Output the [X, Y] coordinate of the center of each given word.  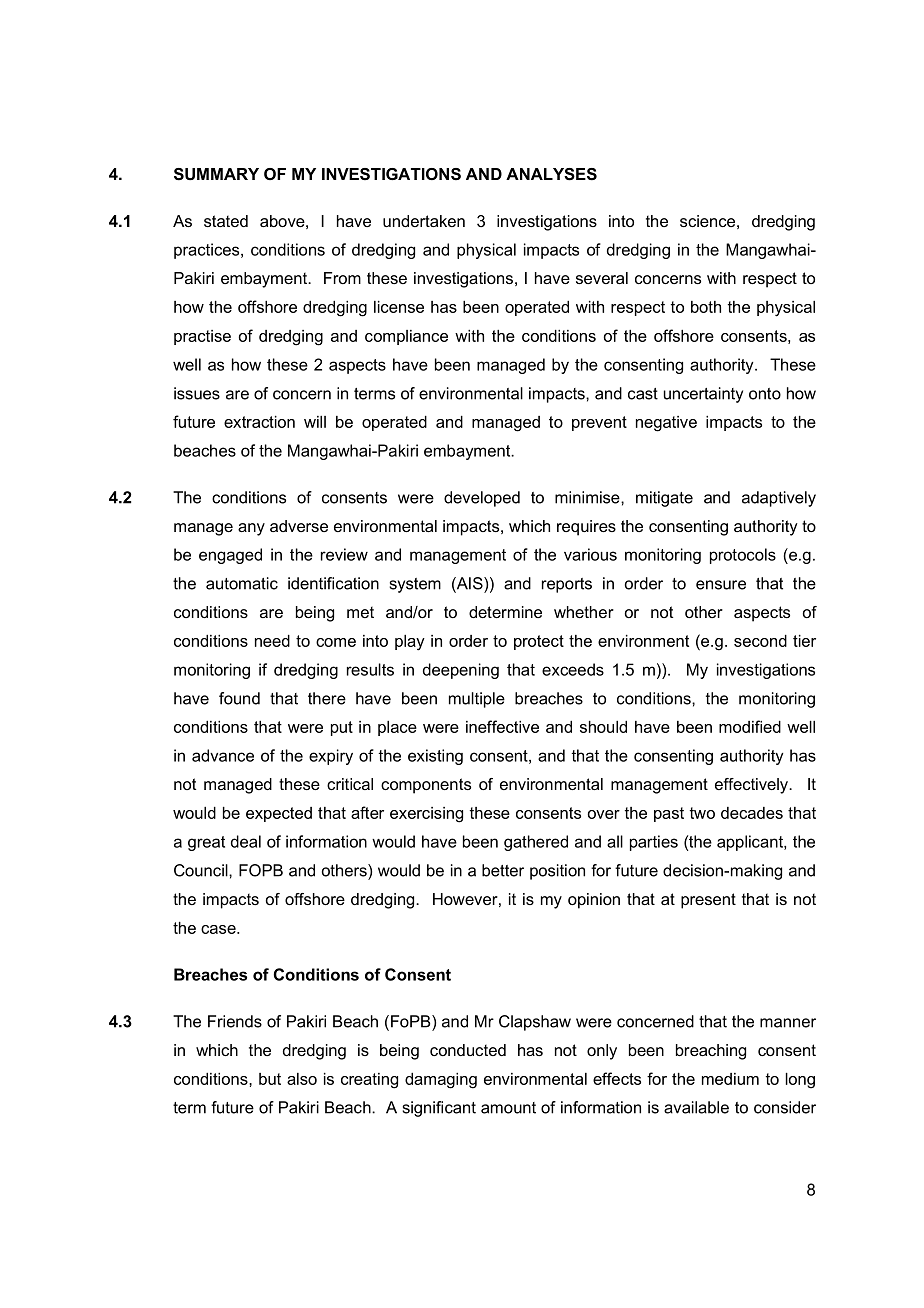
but [270, 1079]
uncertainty [703, 395]
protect [539, 642]
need [272, 641]
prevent [599, 423]
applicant [751, 843]
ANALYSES [551, 174]
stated [226, 221]
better [503, 870]
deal [246, 841]
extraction [259, 422]
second [760, 641]
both [706, 307]
